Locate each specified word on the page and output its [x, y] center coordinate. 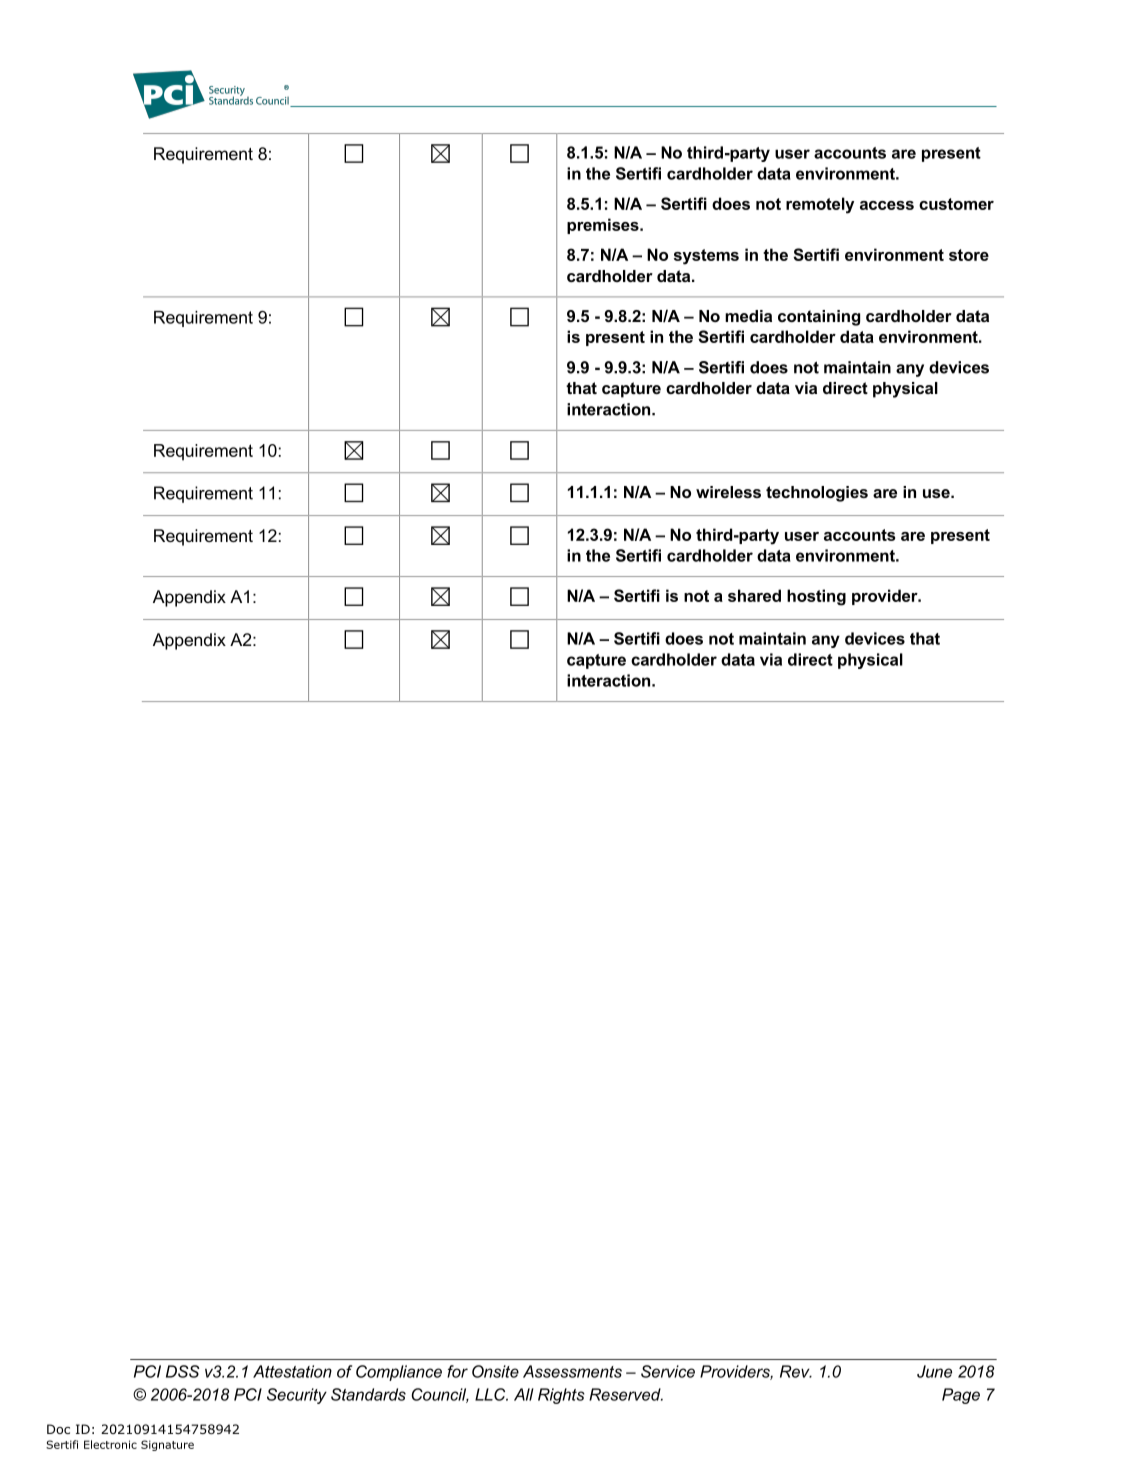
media [748, 316]
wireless [728, 492]
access [887, 205]
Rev [796, 1371]
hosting [816, 597]
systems [706, 257]
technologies [817, 494]
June [934, 1371]
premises [604, 226]
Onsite [495, 1371]
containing [819, 318]
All [524, 1394]
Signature [167, 1445]
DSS [183, 1371]
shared [754, 595]
